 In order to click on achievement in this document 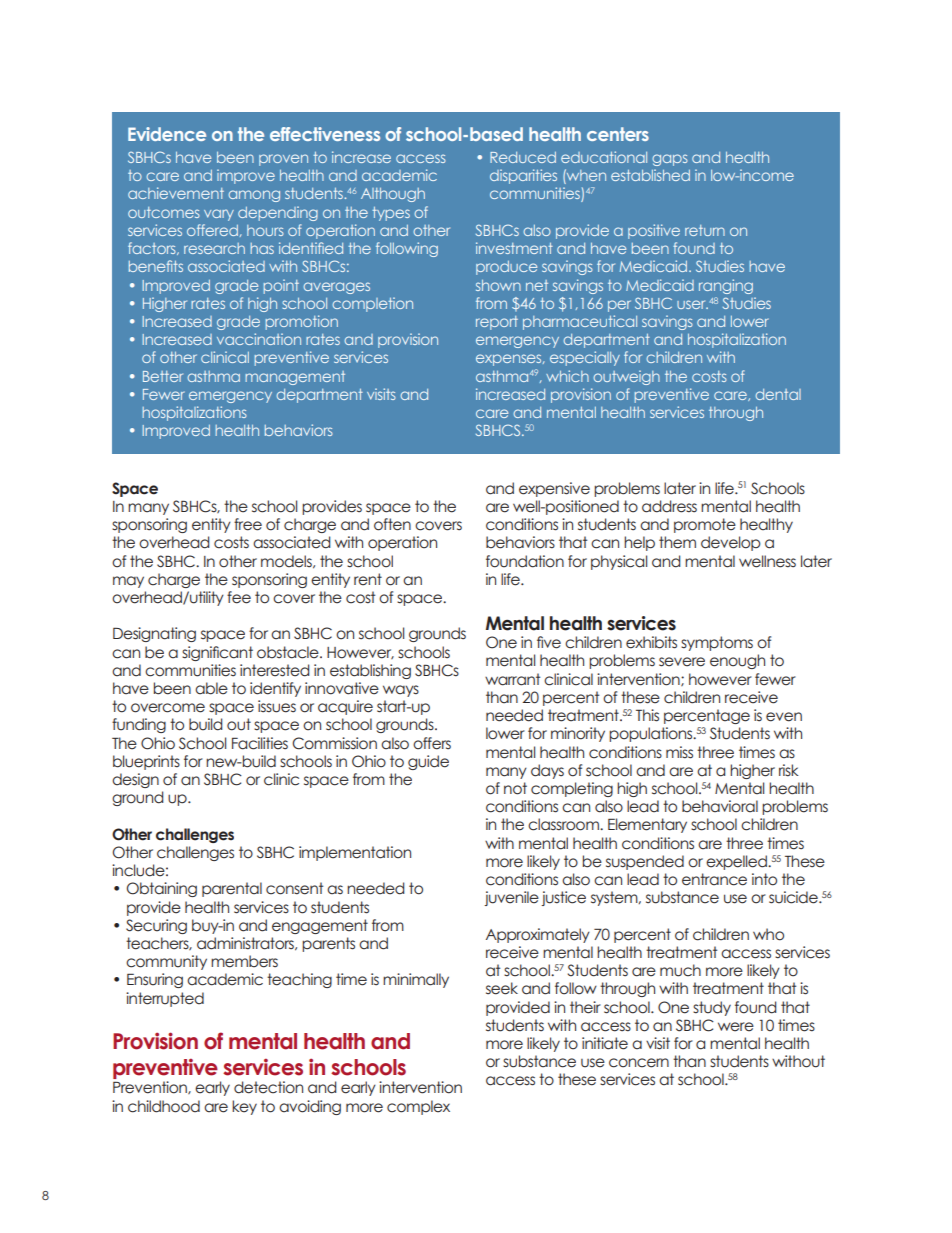, I will do `click(176, 193)`.
